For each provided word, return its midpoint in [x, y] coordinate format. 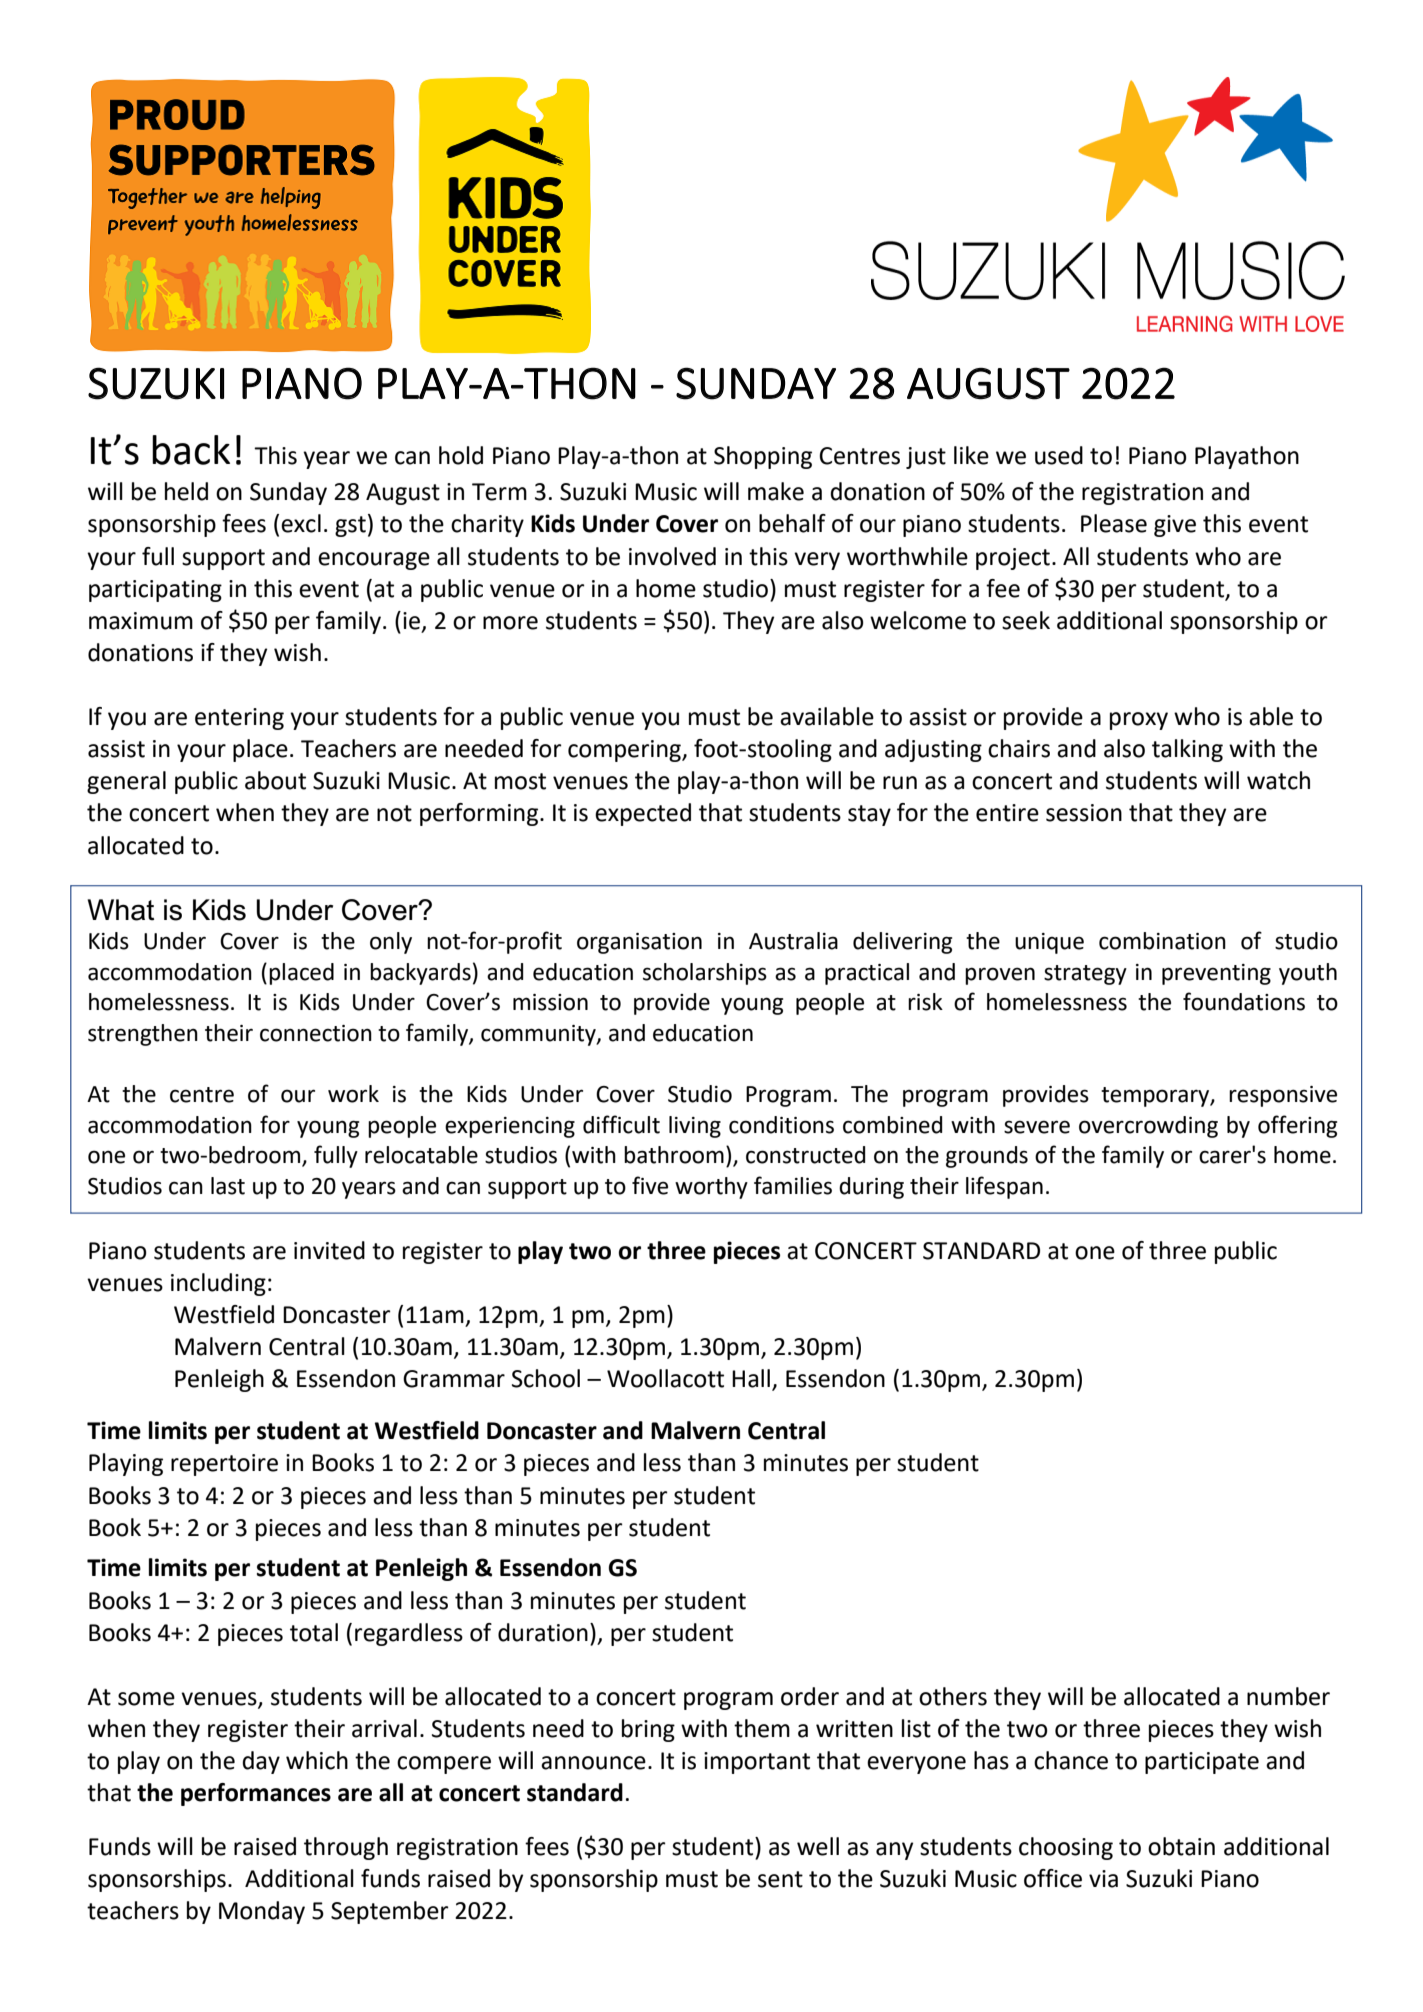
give [1175, 526]
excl [301, 523]
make [776, 491]
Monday [262, 1912]
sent [780, 1879]
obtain [1181, 1846]
